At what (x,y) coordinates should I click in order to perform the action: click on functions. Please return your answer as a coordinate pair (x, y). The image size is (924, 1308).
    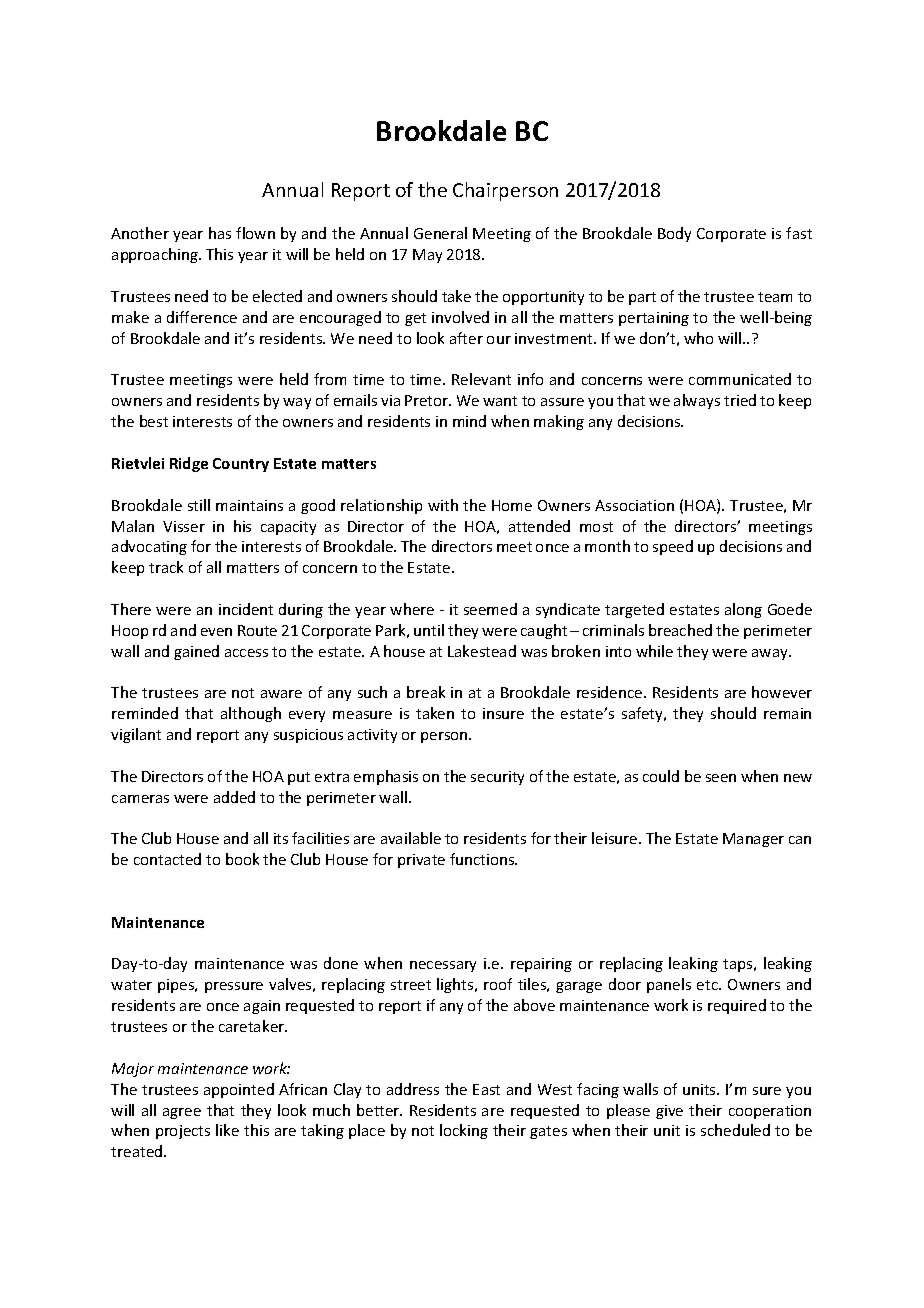
    Looking at the image, I should click on (483, 859).
